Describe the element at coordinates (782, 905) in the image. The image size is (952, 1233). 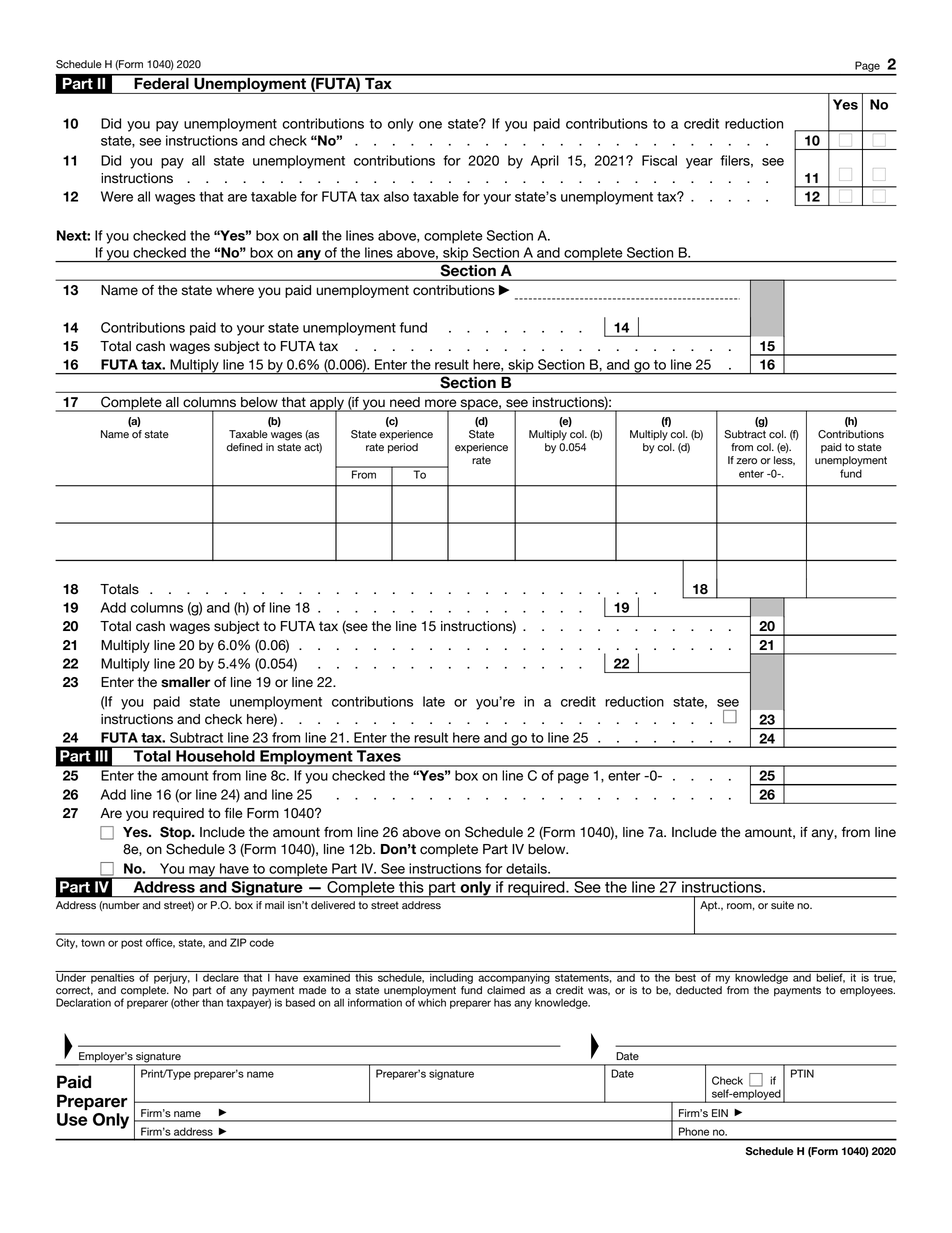
I see `suite` at that location.
